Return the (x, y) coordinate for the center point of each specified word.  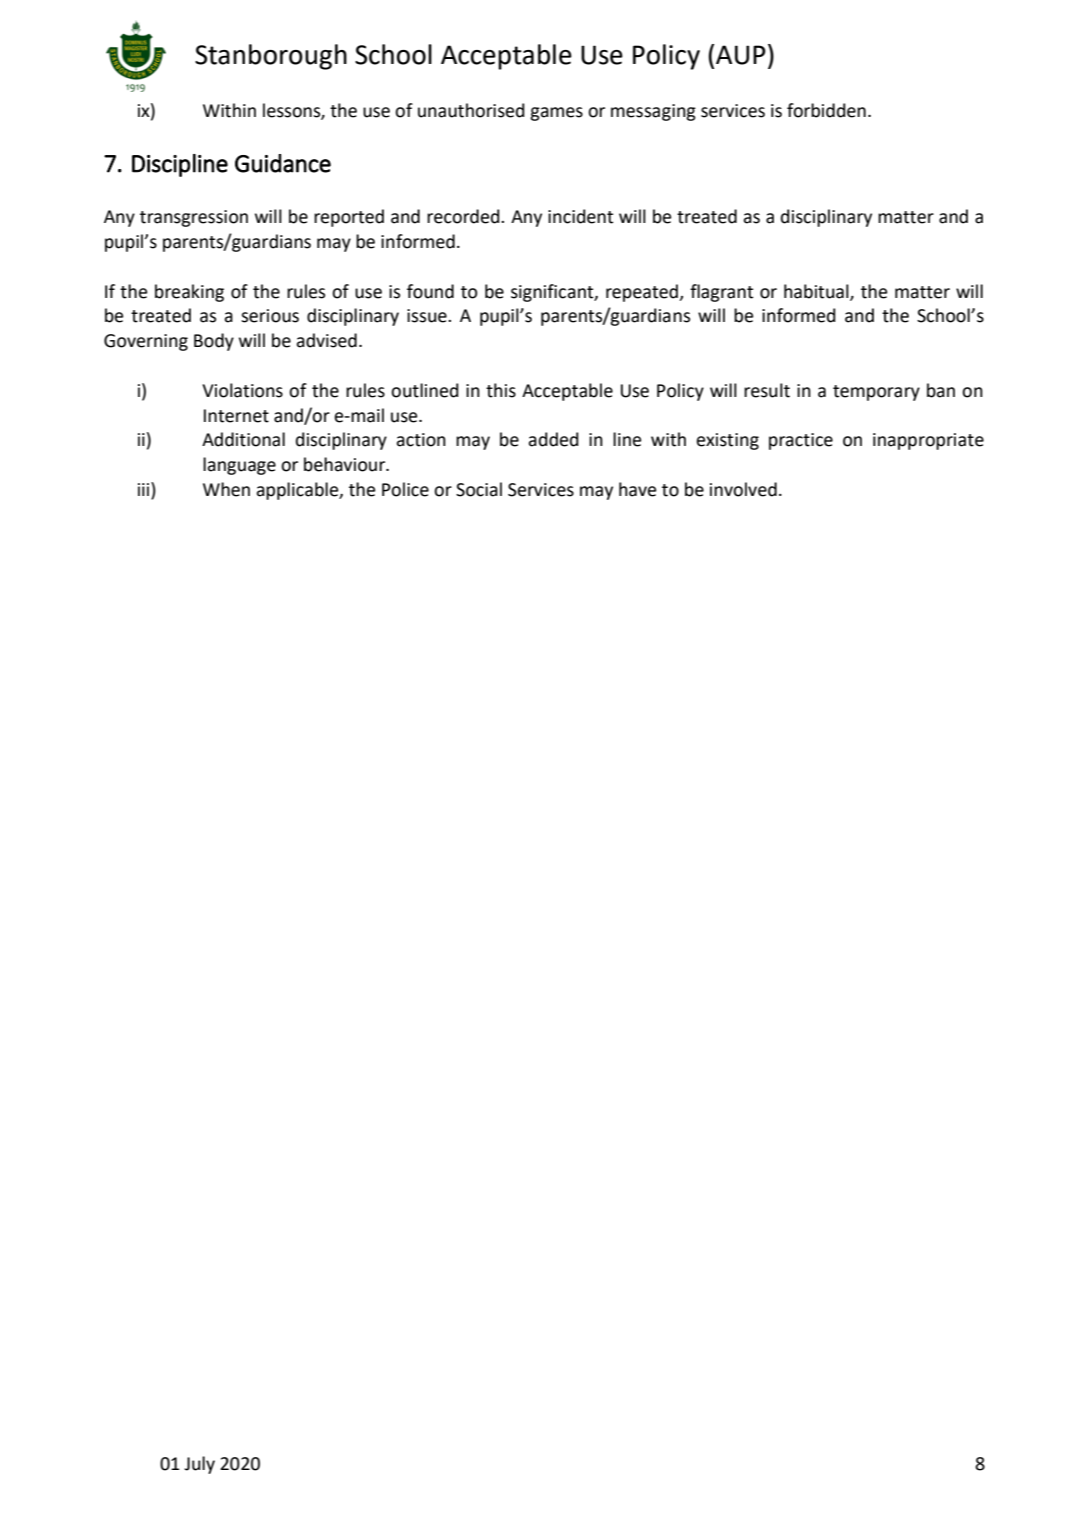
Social (479, 489)
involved (743, 489)
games (556, 114)
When (226, 489)
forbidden (826, 110)
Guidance (283, 163)
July (199, 1465)
